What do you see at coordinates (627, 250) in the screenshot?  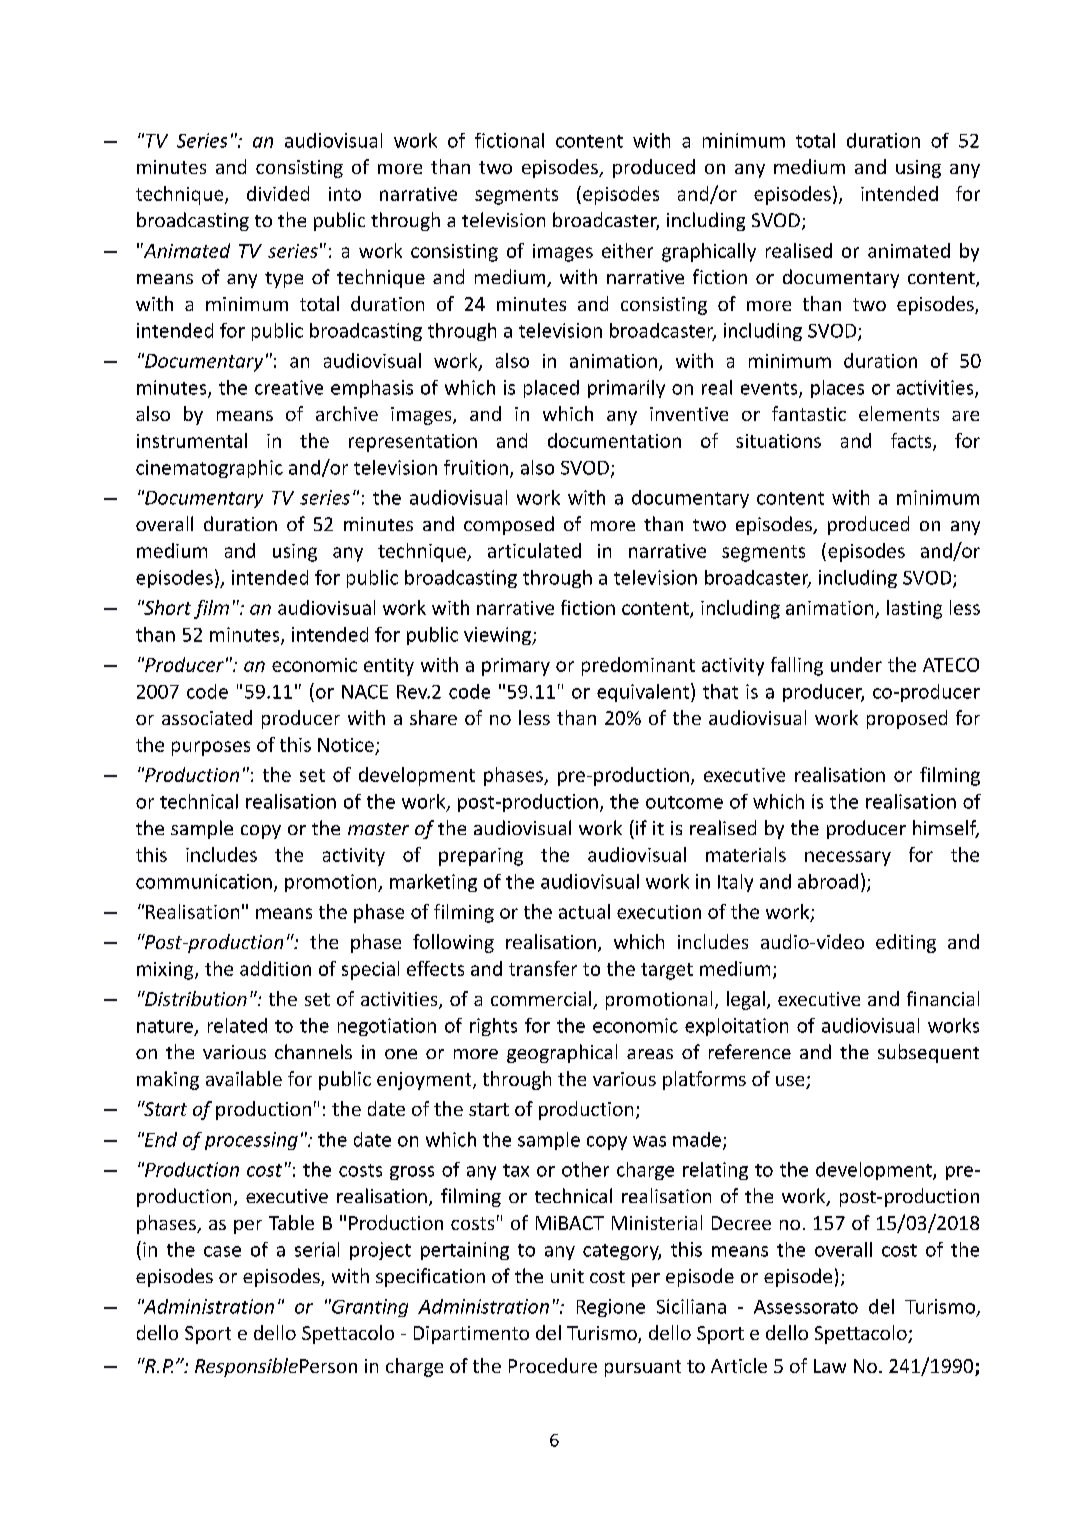 I see `either` at bounding box center [627, 250].
